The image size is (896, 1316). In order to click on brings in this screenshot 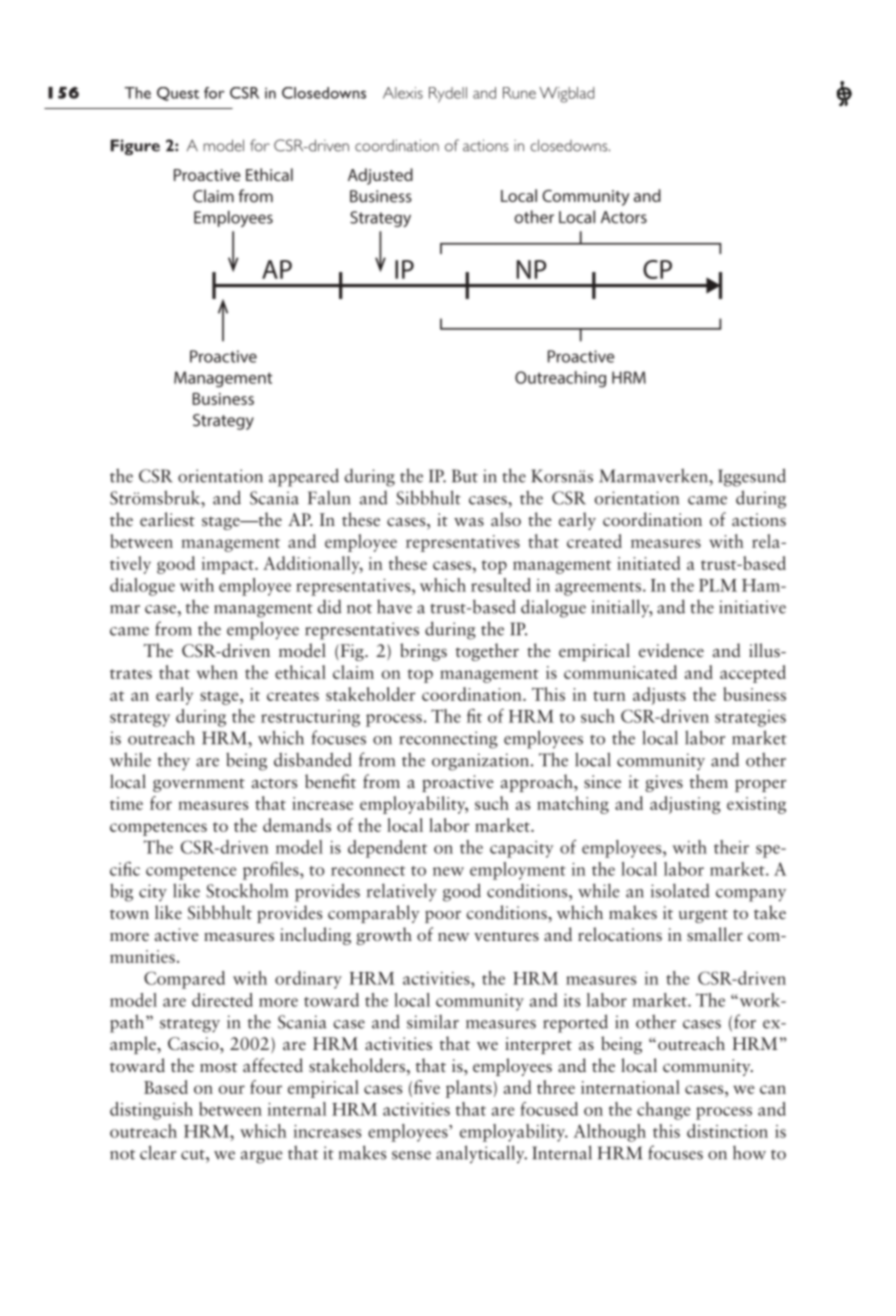, I will do `click(423, 652)`.
